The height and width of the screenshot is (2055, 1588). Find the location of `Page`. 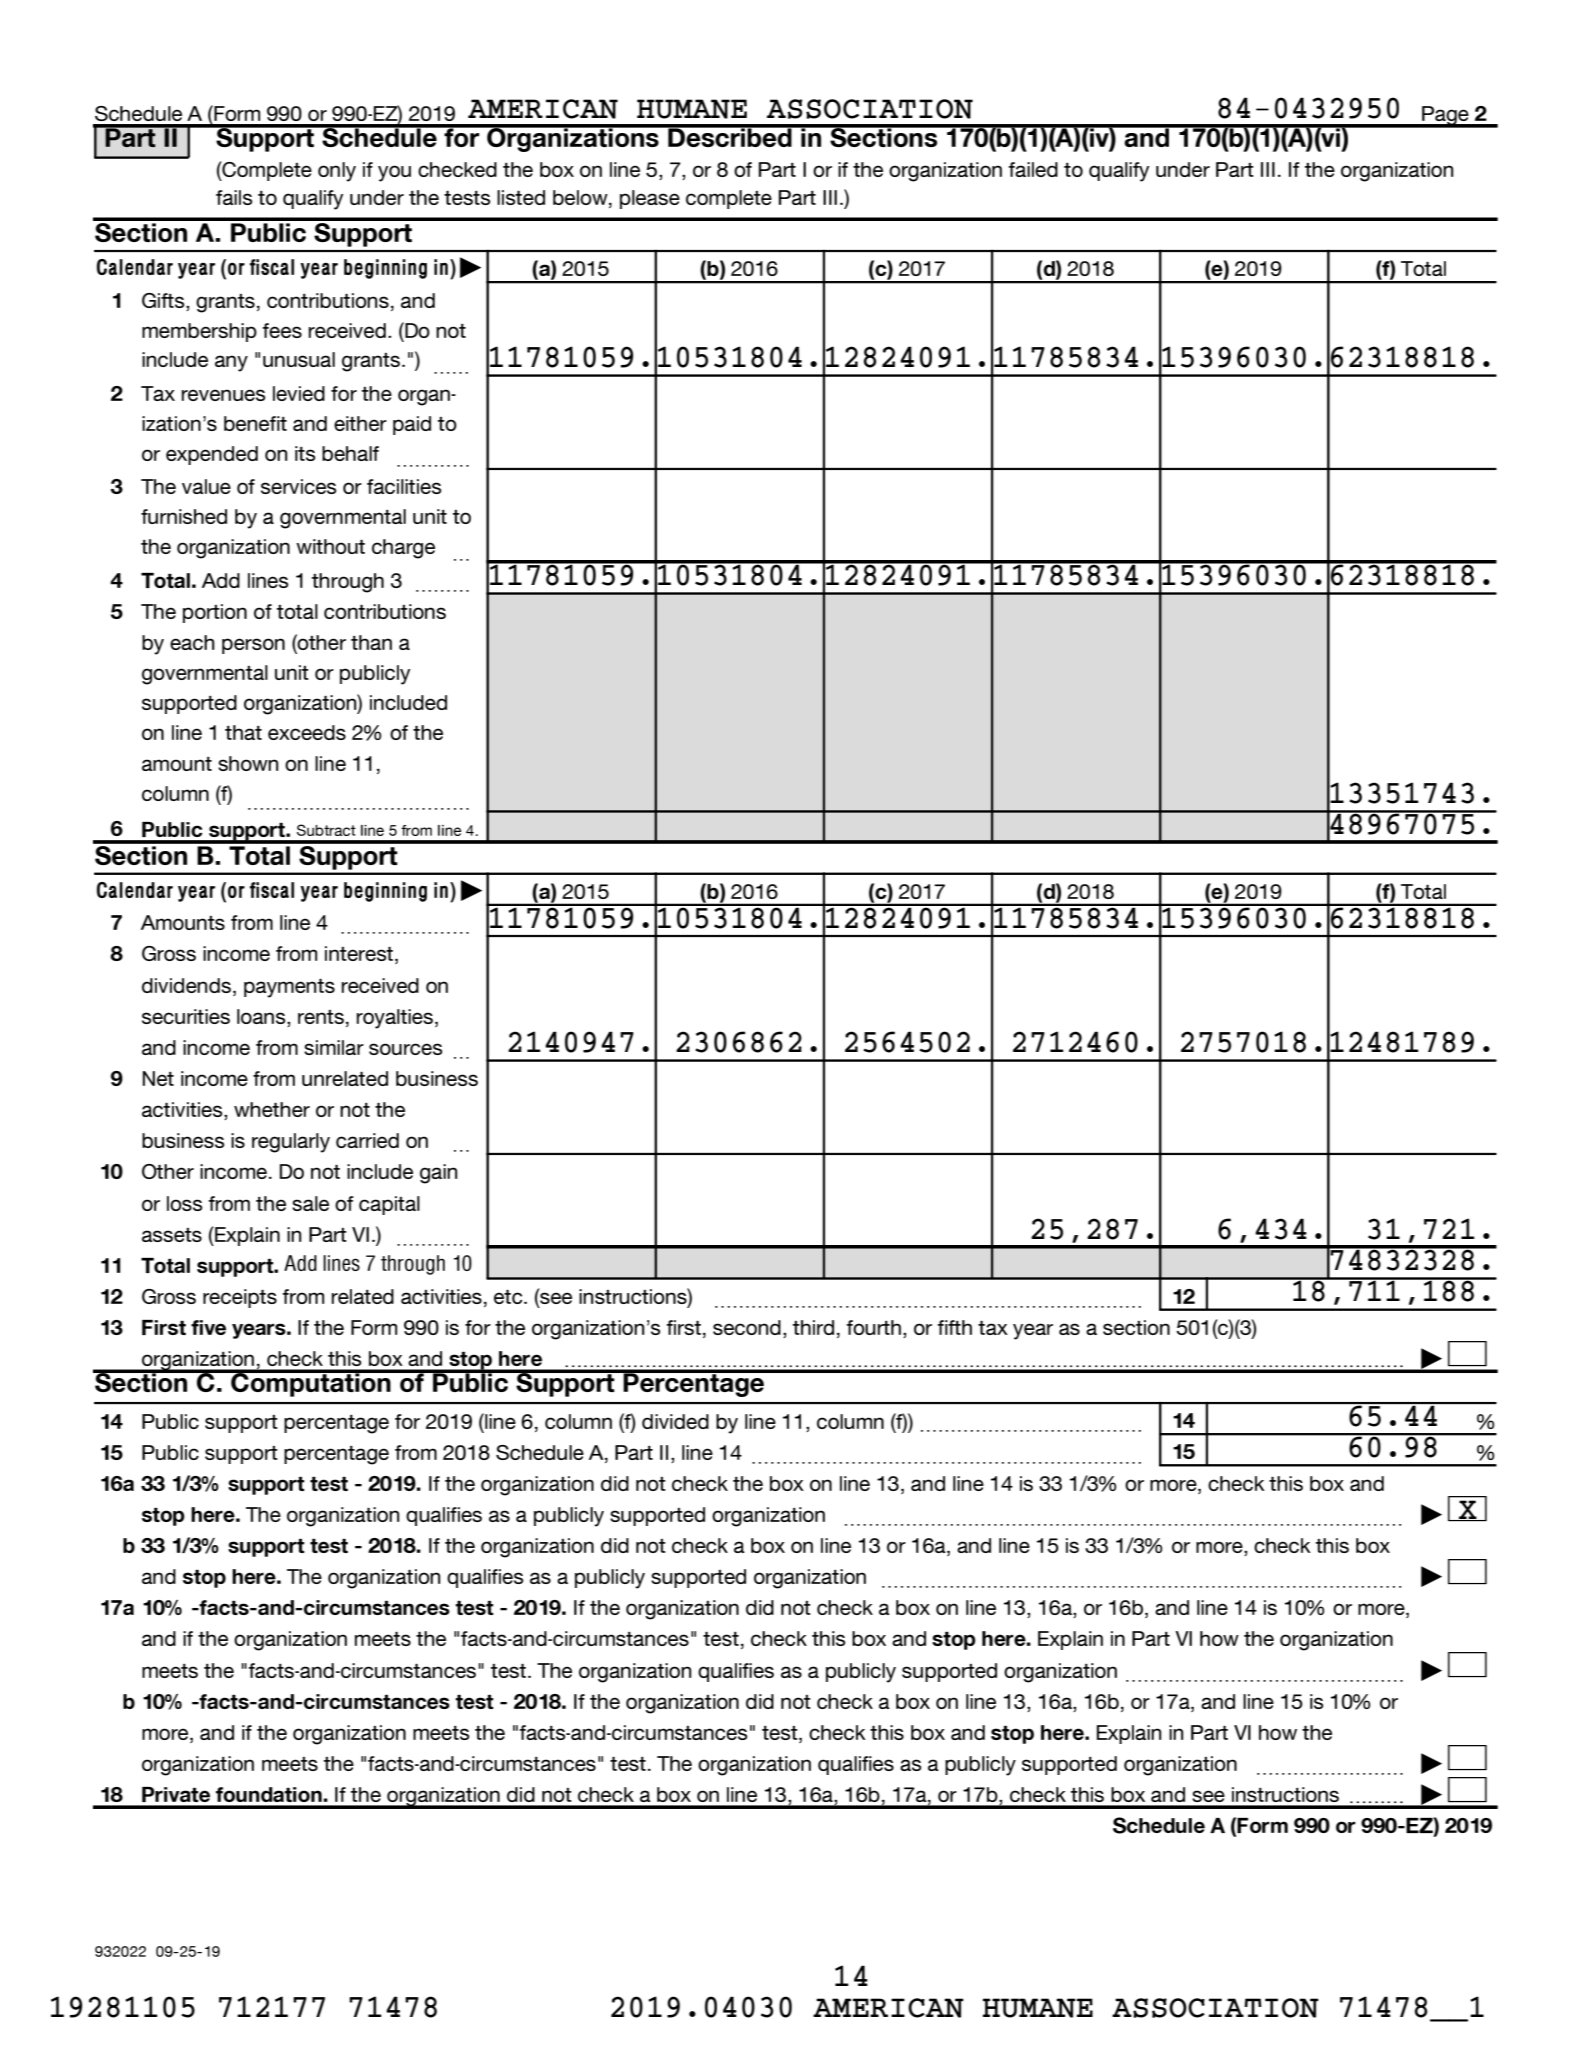

Page is located at coordinates (1445, 116).
